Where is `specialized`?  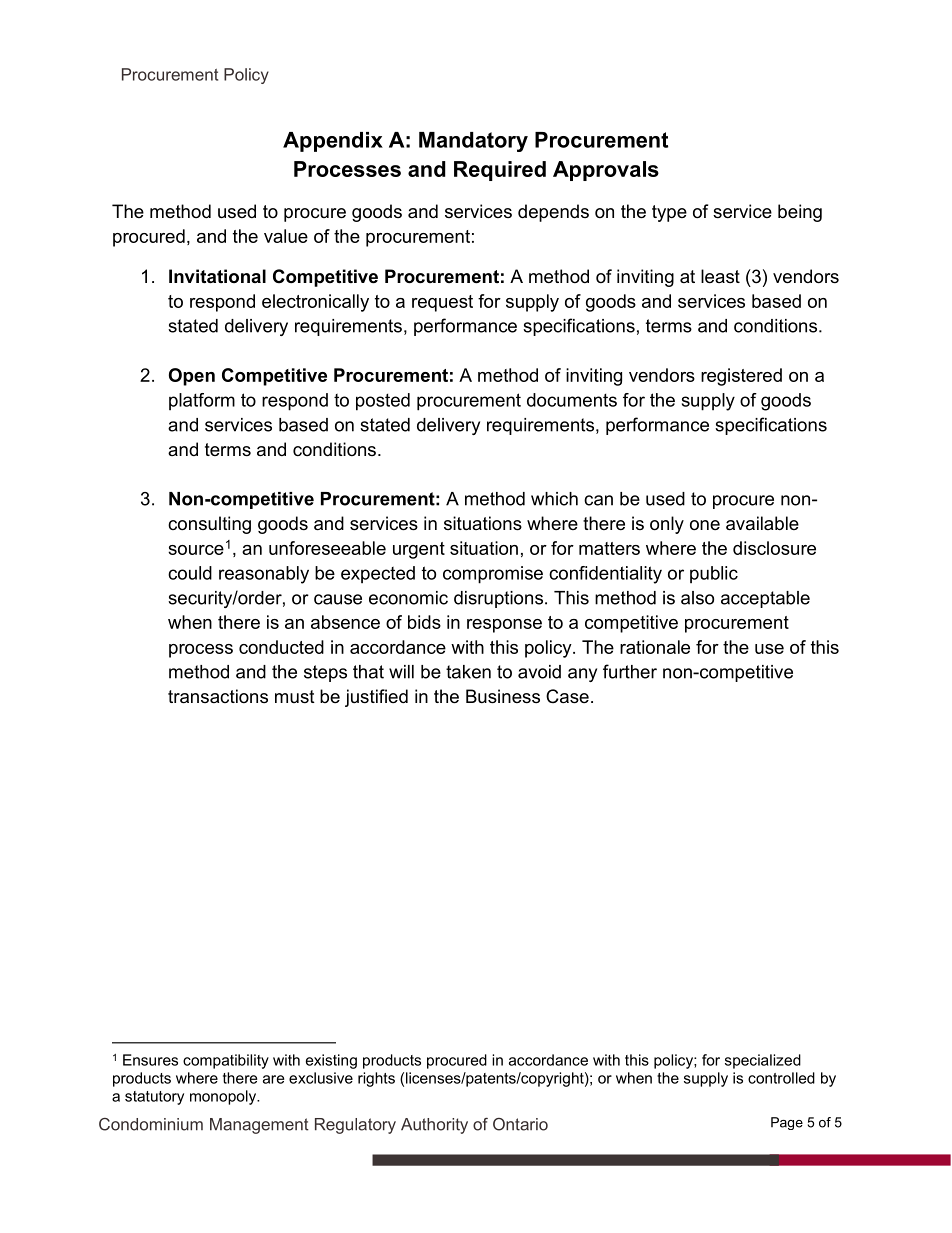
specialized is located at coordinates (763, 1061).
